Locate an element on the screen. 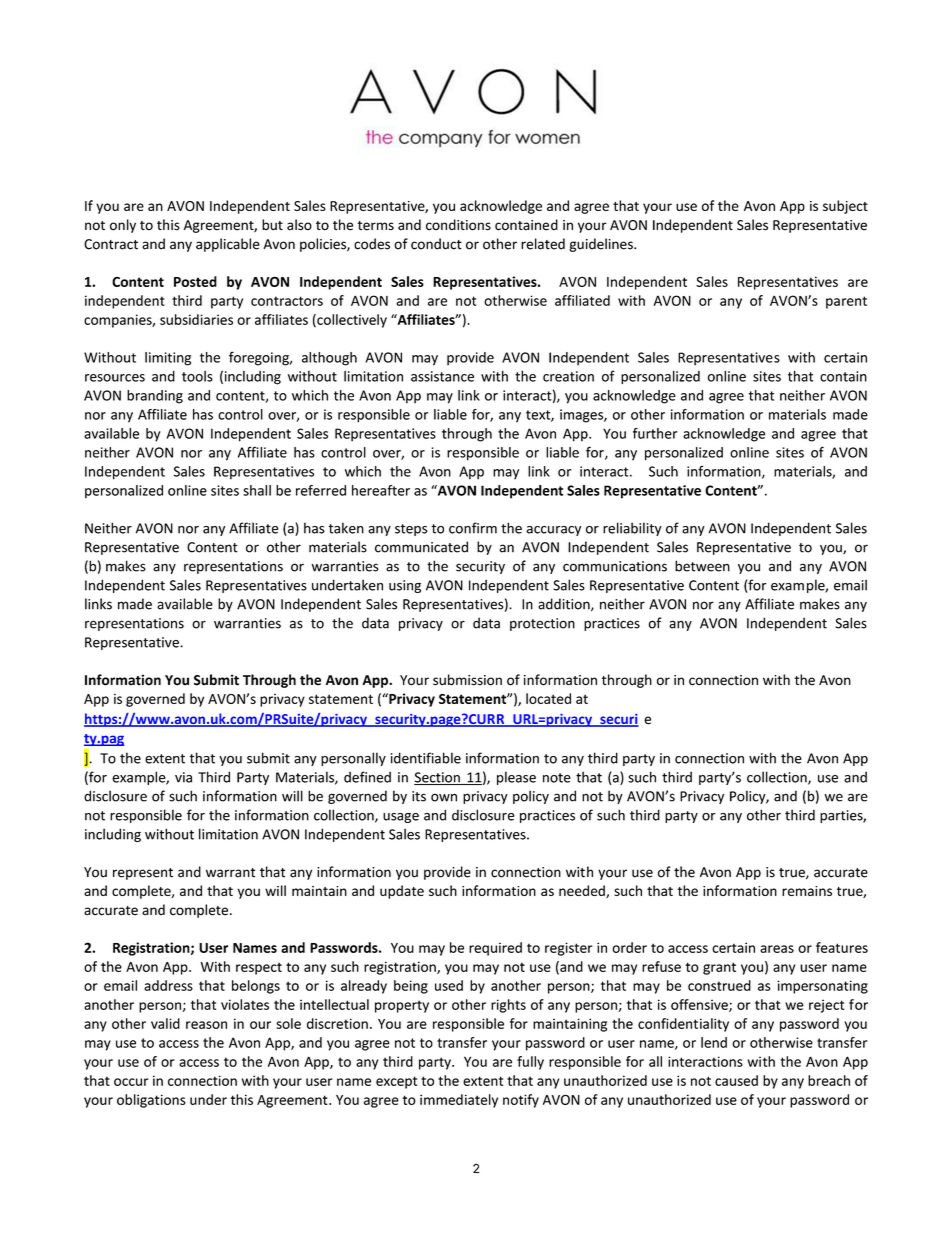 The image size is (952, 1233). applicable is located at coordinates (228, 245).
